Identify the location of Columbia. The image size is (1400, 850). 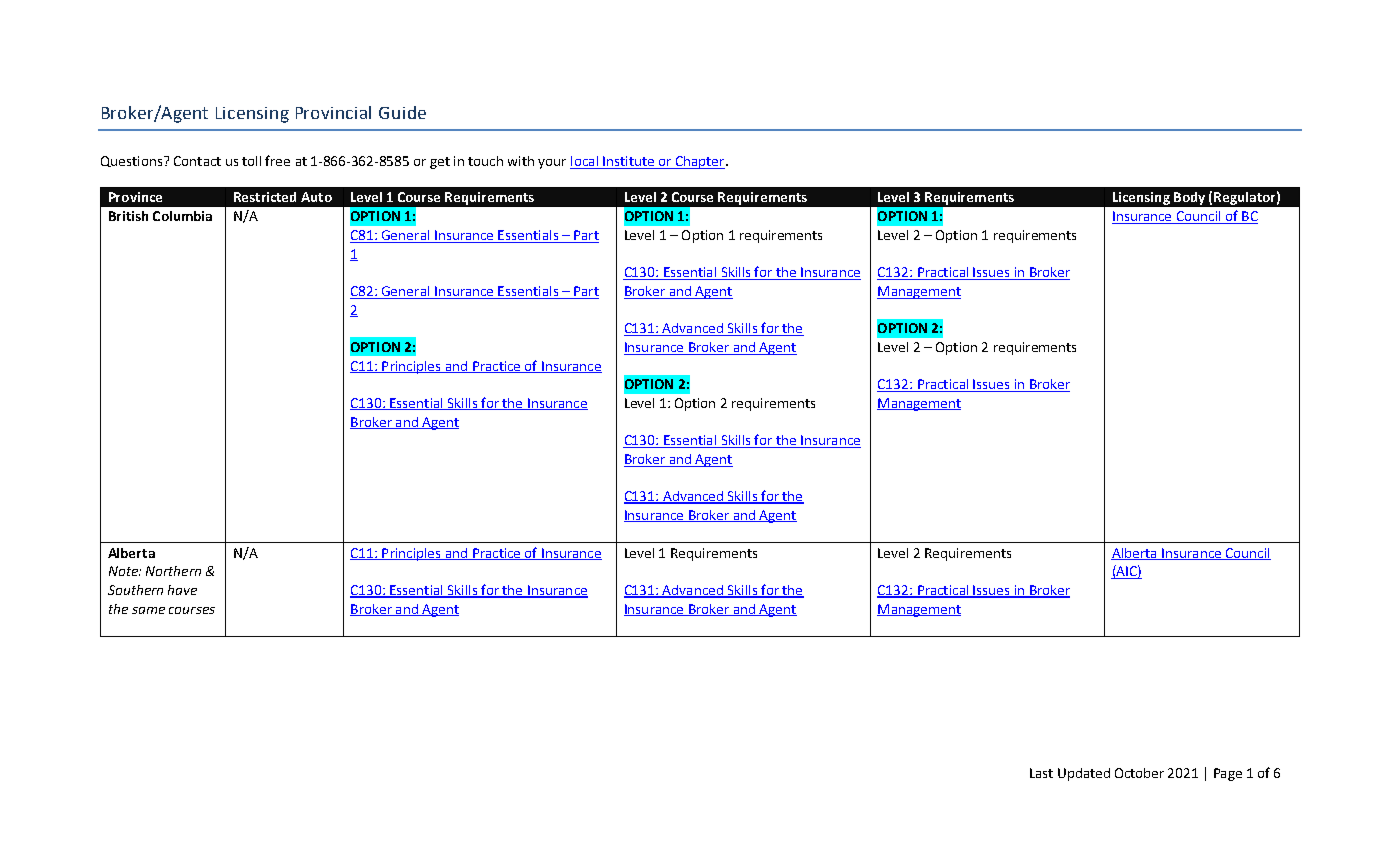
(182, 216).
